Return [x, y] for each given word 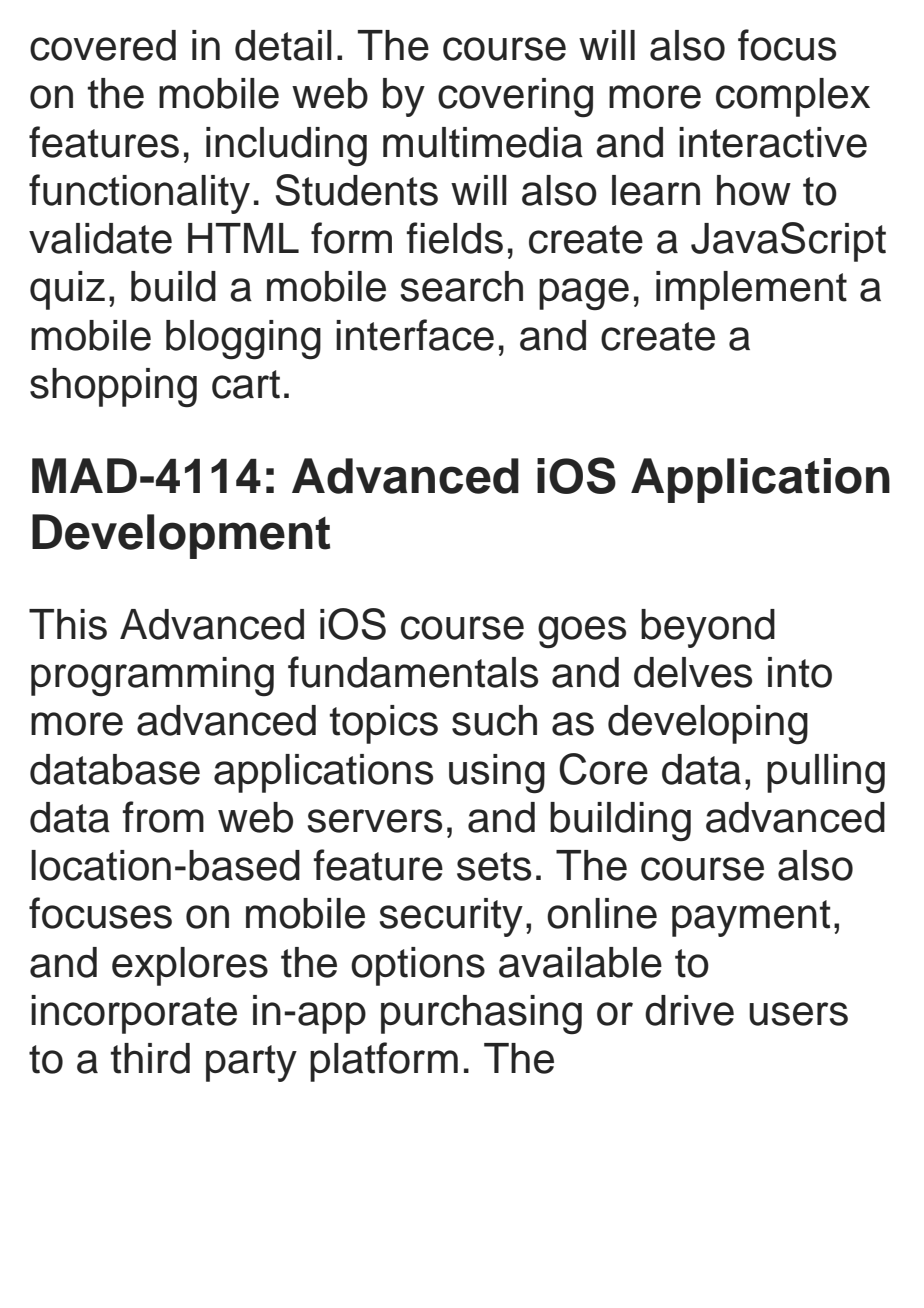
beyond [708, 628]
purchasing [481, 1015]
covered [103, 45]
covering [515, 98]
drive [689, 1010]
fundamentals [413, 672]
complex [793, 97]
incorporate [134, 1014]
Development [181, 536]
